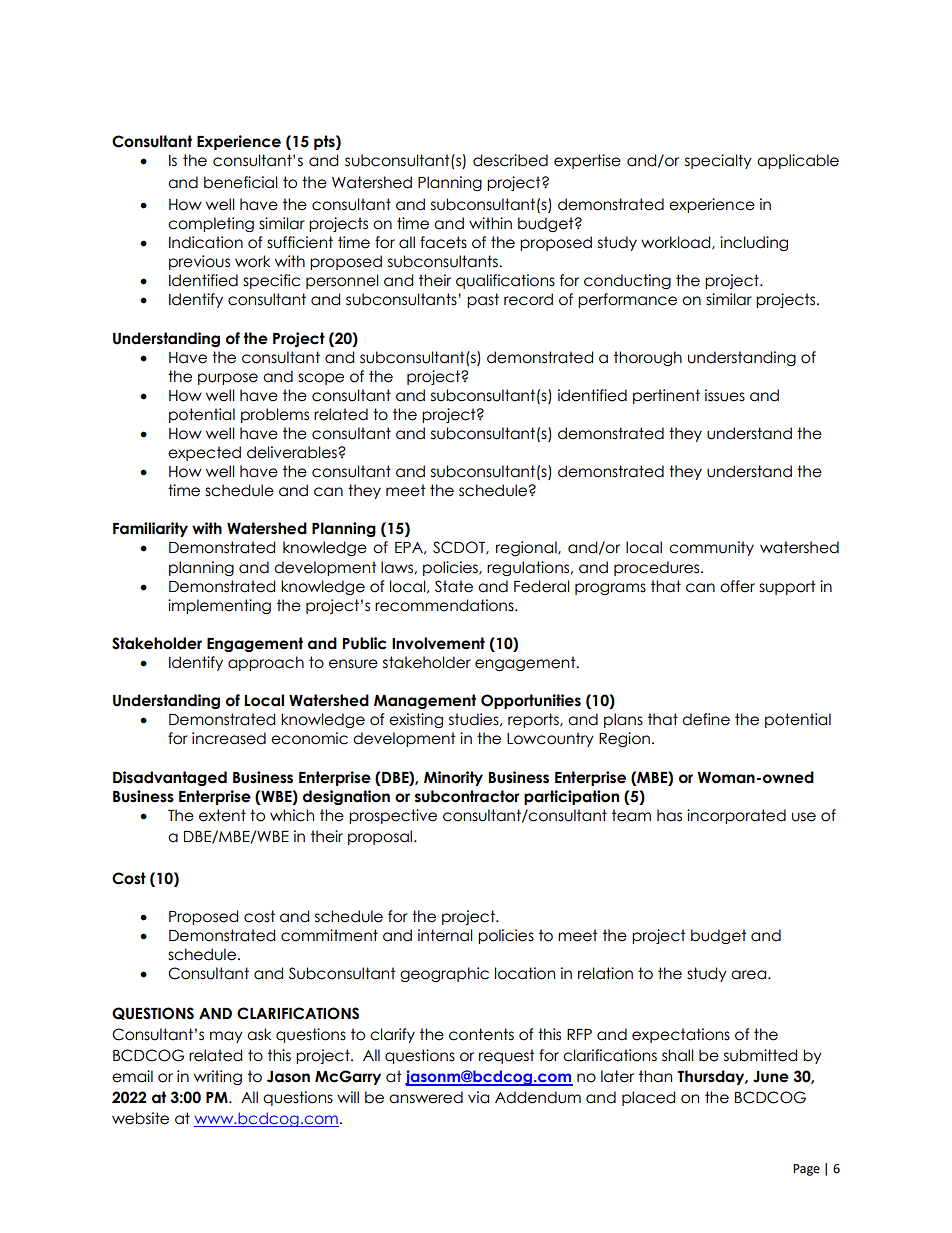 The image size is (952, 1233). What do you see at coordinates (478, 1097) in the screenshot?
I see `via` at bounding box center [478, 1097].
